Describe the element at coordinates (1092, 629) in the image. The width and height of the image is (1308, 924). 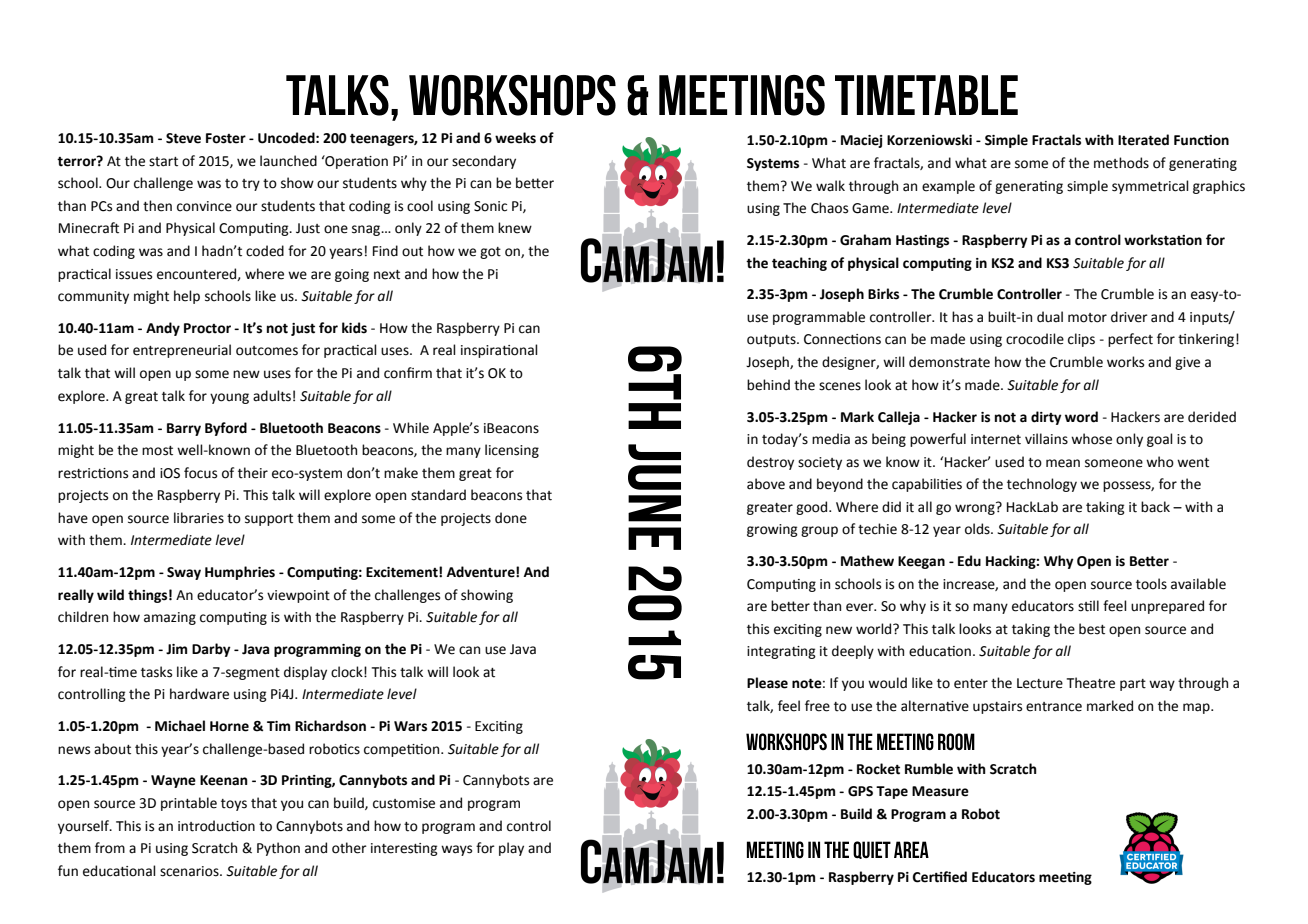
I see `best` at that location.
